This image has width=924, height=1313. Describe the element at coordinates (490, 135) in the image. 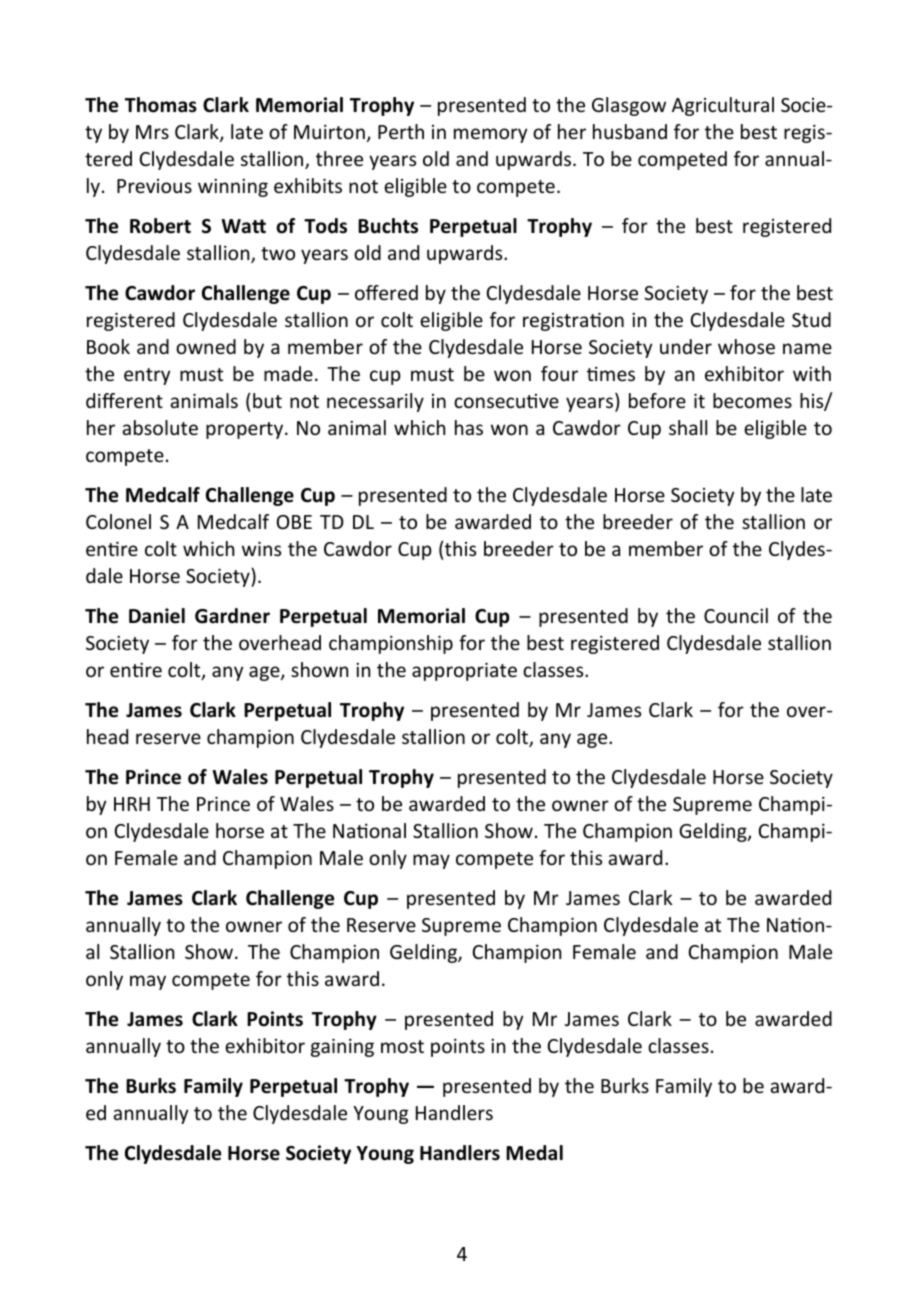

I see `memory` at that location.
